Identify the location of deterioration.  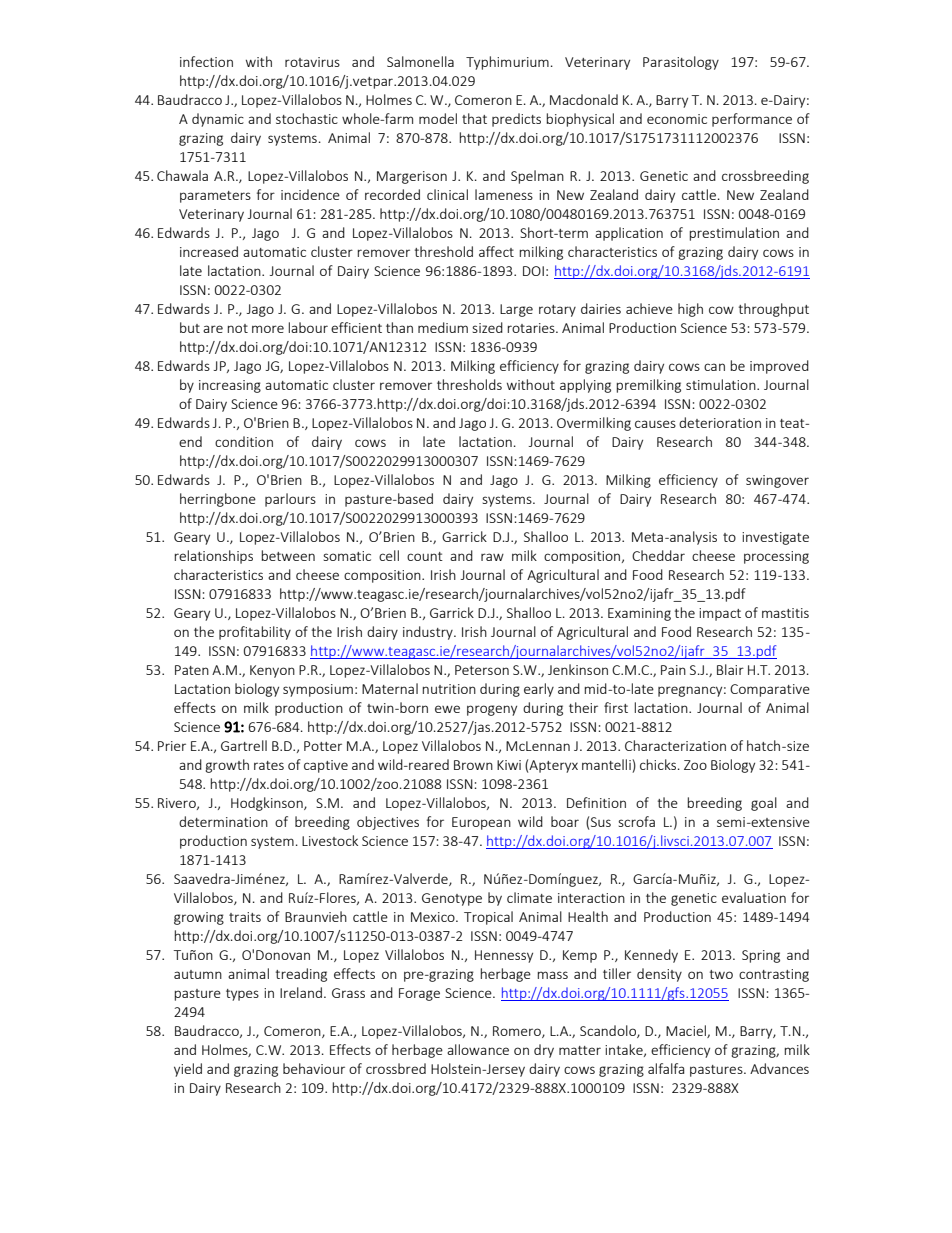
(720, 422).
